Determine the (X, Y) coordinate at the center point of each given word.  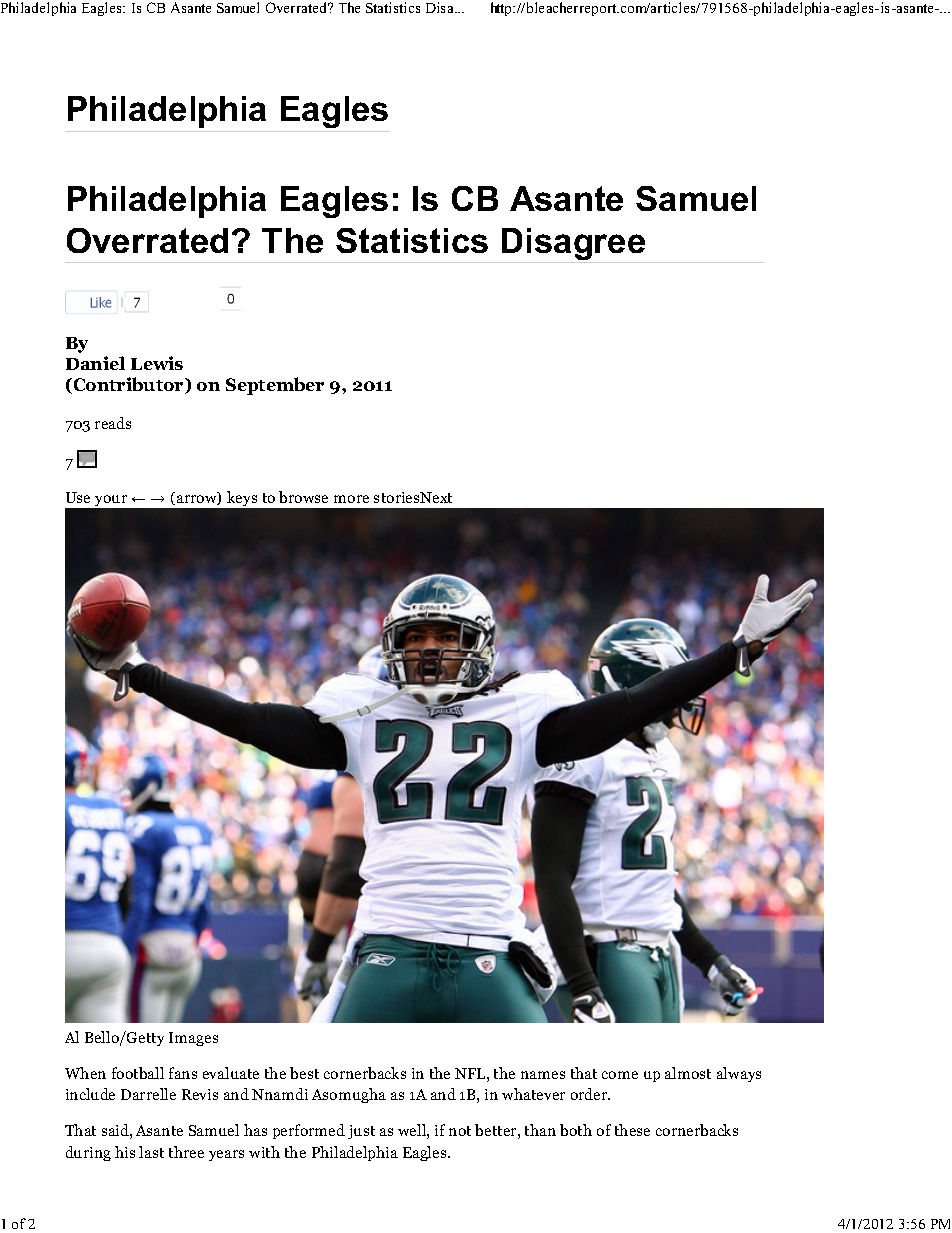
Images (193, 1039)
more (351, 499)
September (275, 386)
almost (688, 1073)
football (138, 1073)
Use (78, 497)
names (543, 1075)
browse (303, 497)
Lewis (157, 363)
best (304, 1073)
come (620, 1075)
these (632, 1130)
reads (113, 423)
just (361, 1132)
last (151, 1152)
